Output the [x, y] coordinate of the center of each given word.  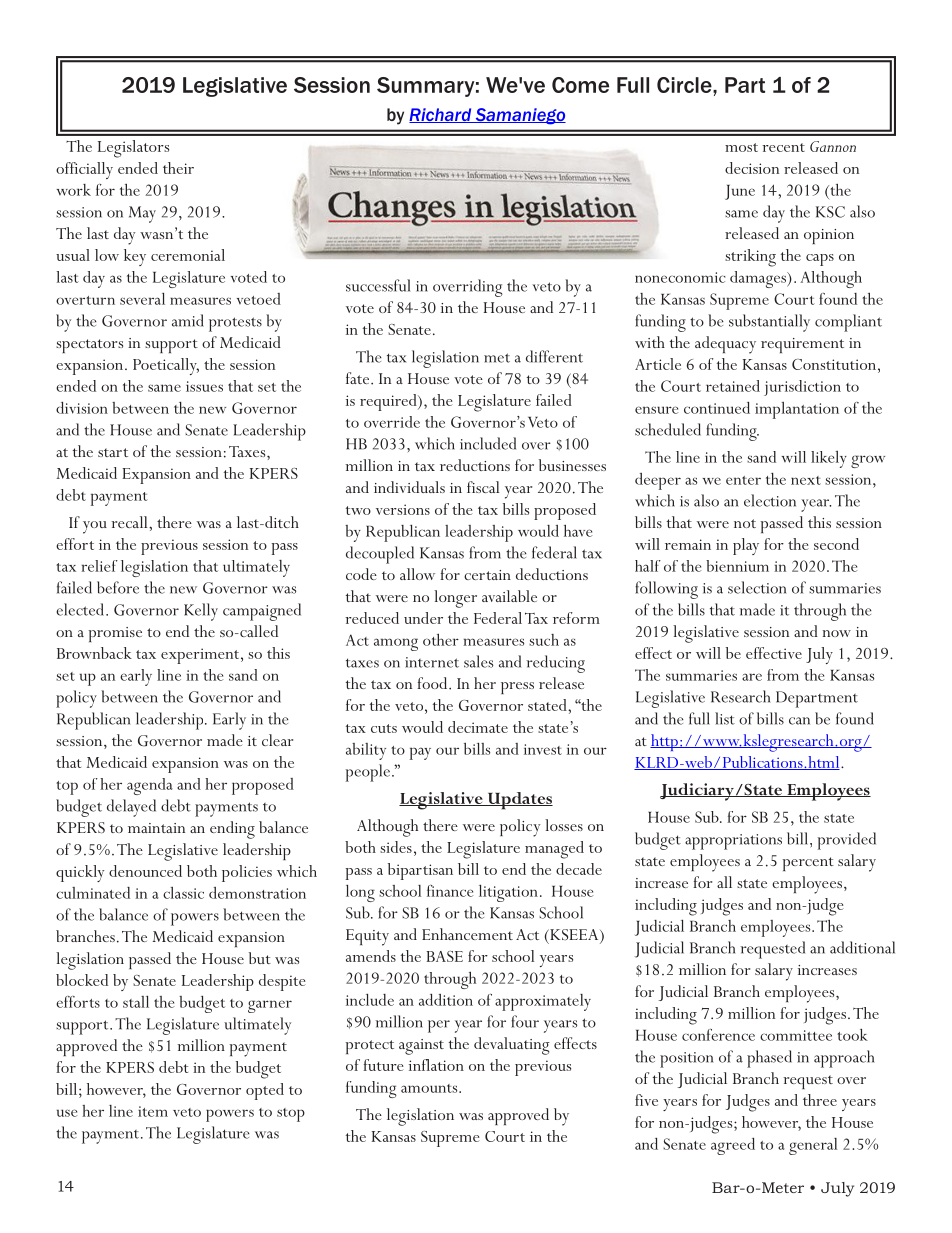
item [153, 1111]
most [741, 147]
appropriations [733, 842]
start [113, 452]
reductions [475, 465]
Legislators [133, 149]
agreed [733, 1146]
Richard [441, 115]
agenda [150, 786]
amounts [430, 1088]
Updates [519, 801]
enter [743, 480]
